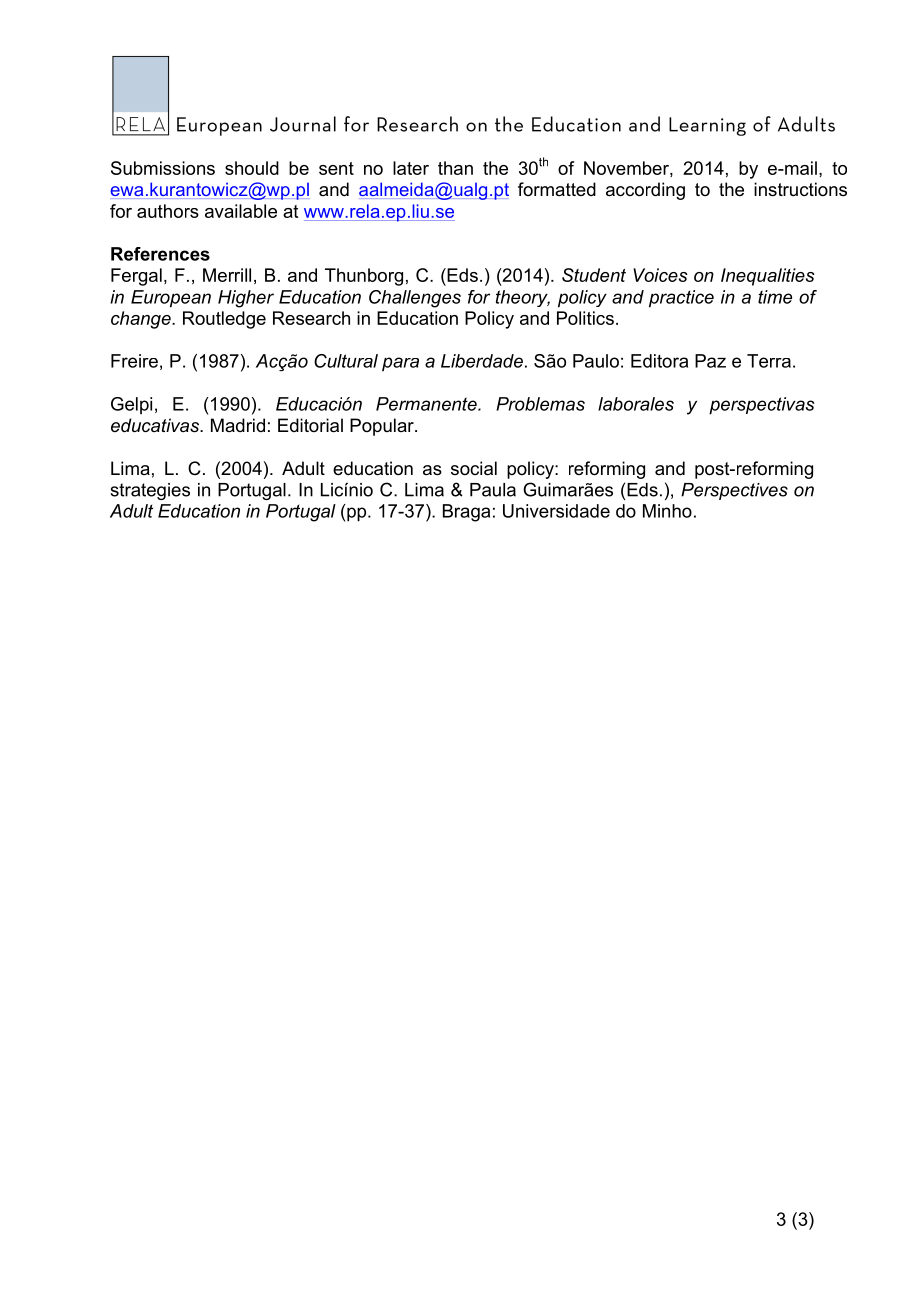  Describe the element at coordinates (427, 404) in the page. I see `Permanente` at that location.
